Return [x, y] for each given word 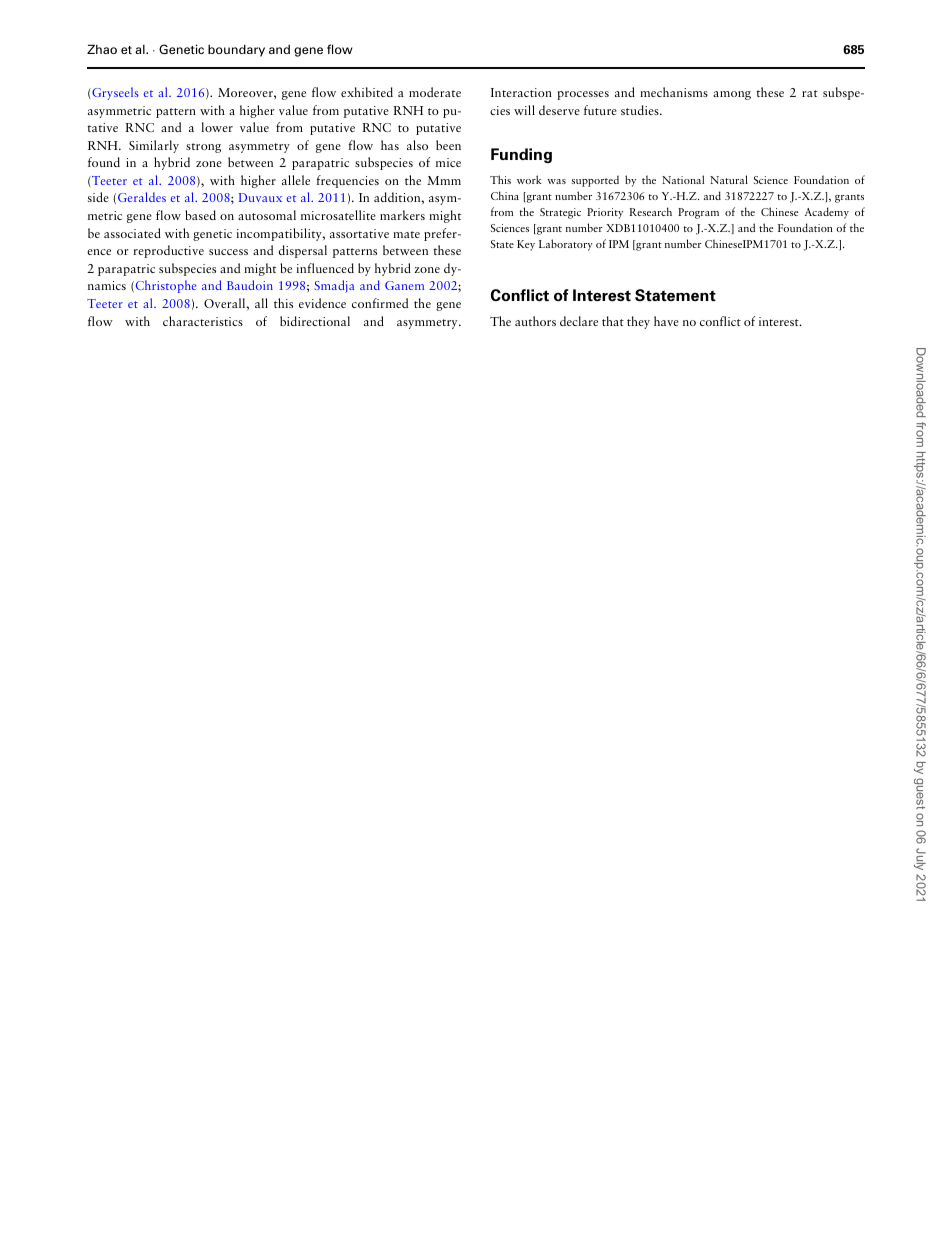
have [666, 321]
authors [535, 321]
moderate [435, 92]
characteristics [203, 321]
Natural [729, 179]
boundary [236, 50]
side [98, 197]
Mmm [444, 180]
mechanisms [674, 92]
